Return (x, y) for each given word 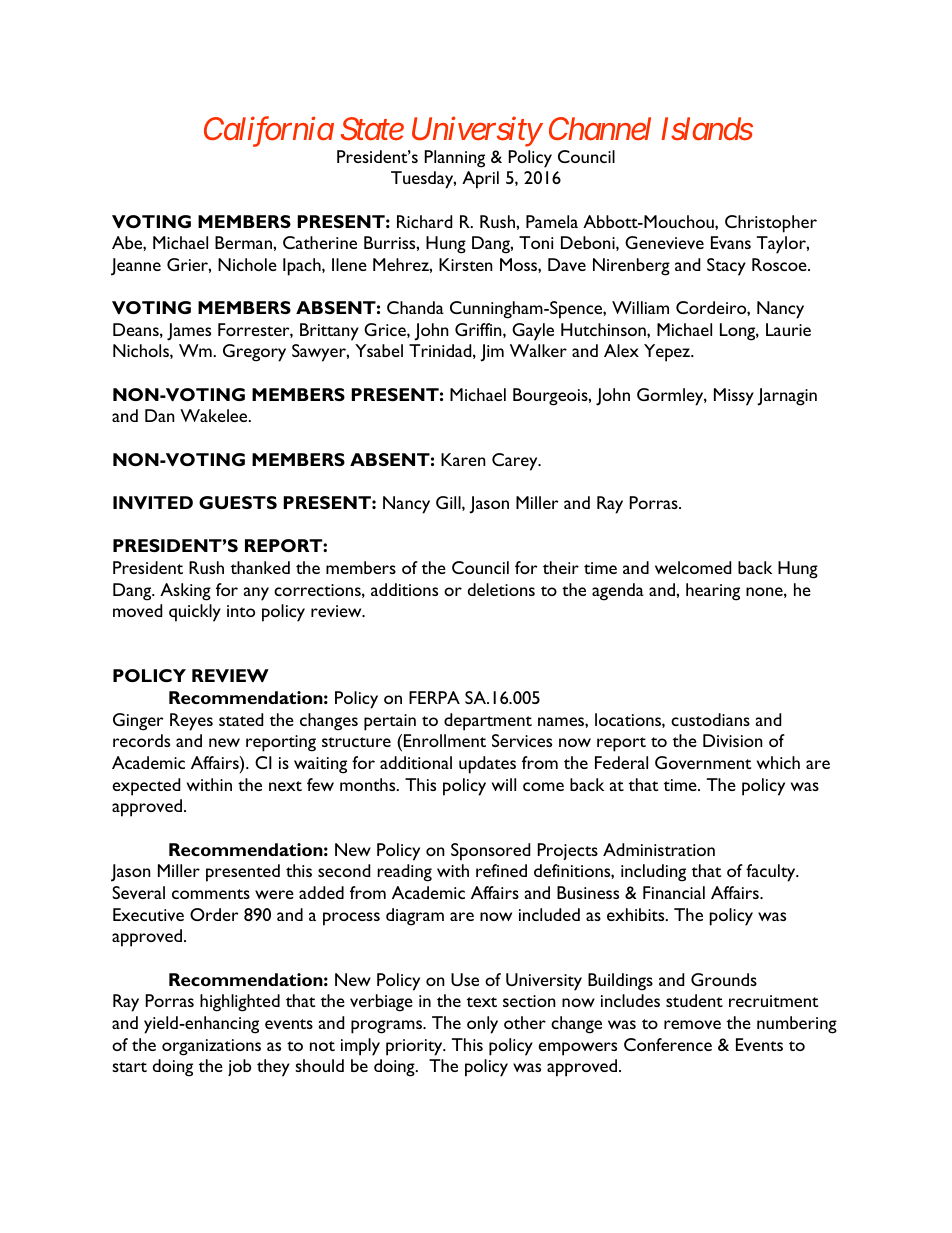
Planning (455, 159)
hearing (713, 592)
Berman (244, 242)
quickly (195, 613)
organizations (211, 1047)
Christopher (771, 224)
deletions (501, 589)
